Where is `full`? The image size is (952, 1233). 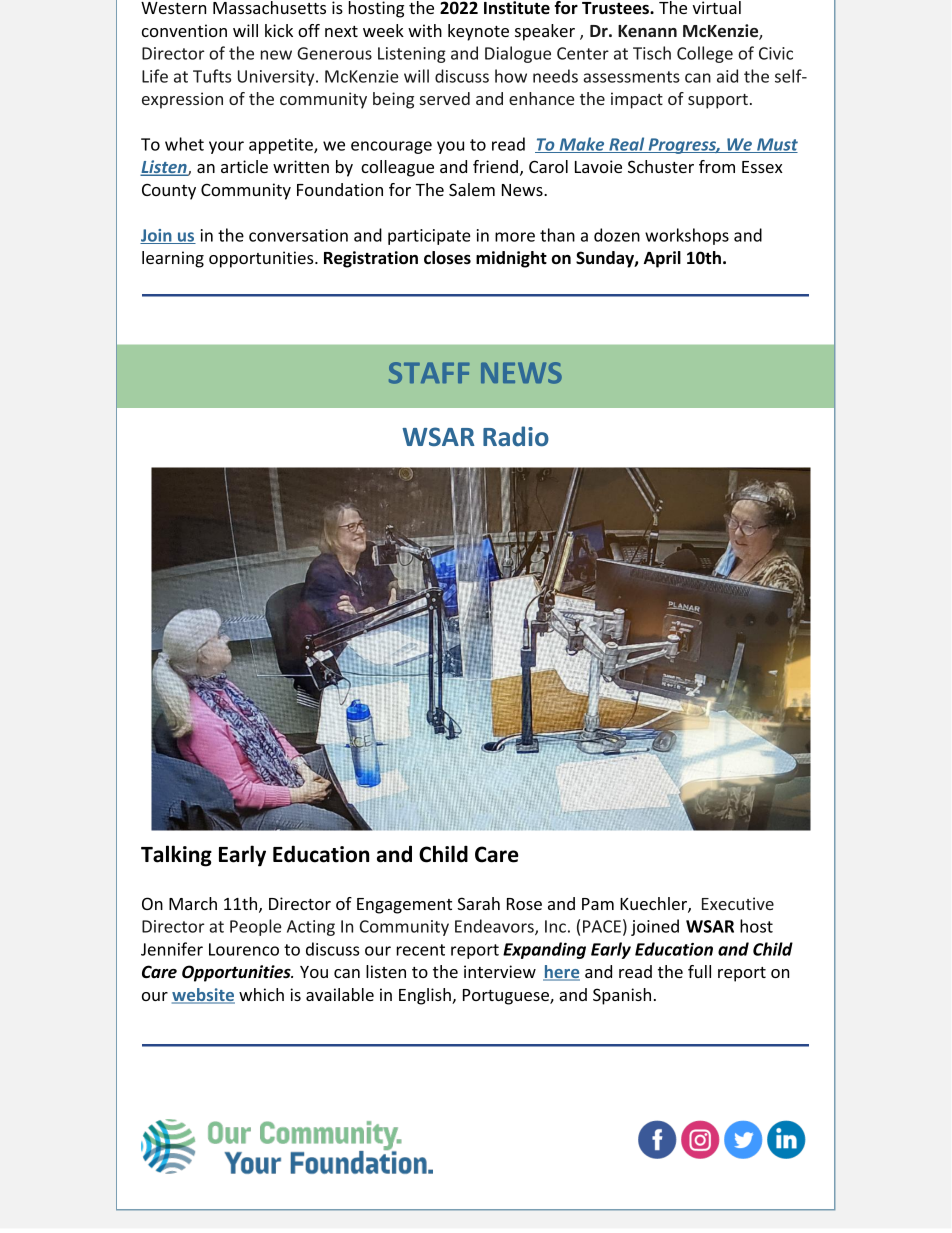 full is located at coordinates (699, 971).
